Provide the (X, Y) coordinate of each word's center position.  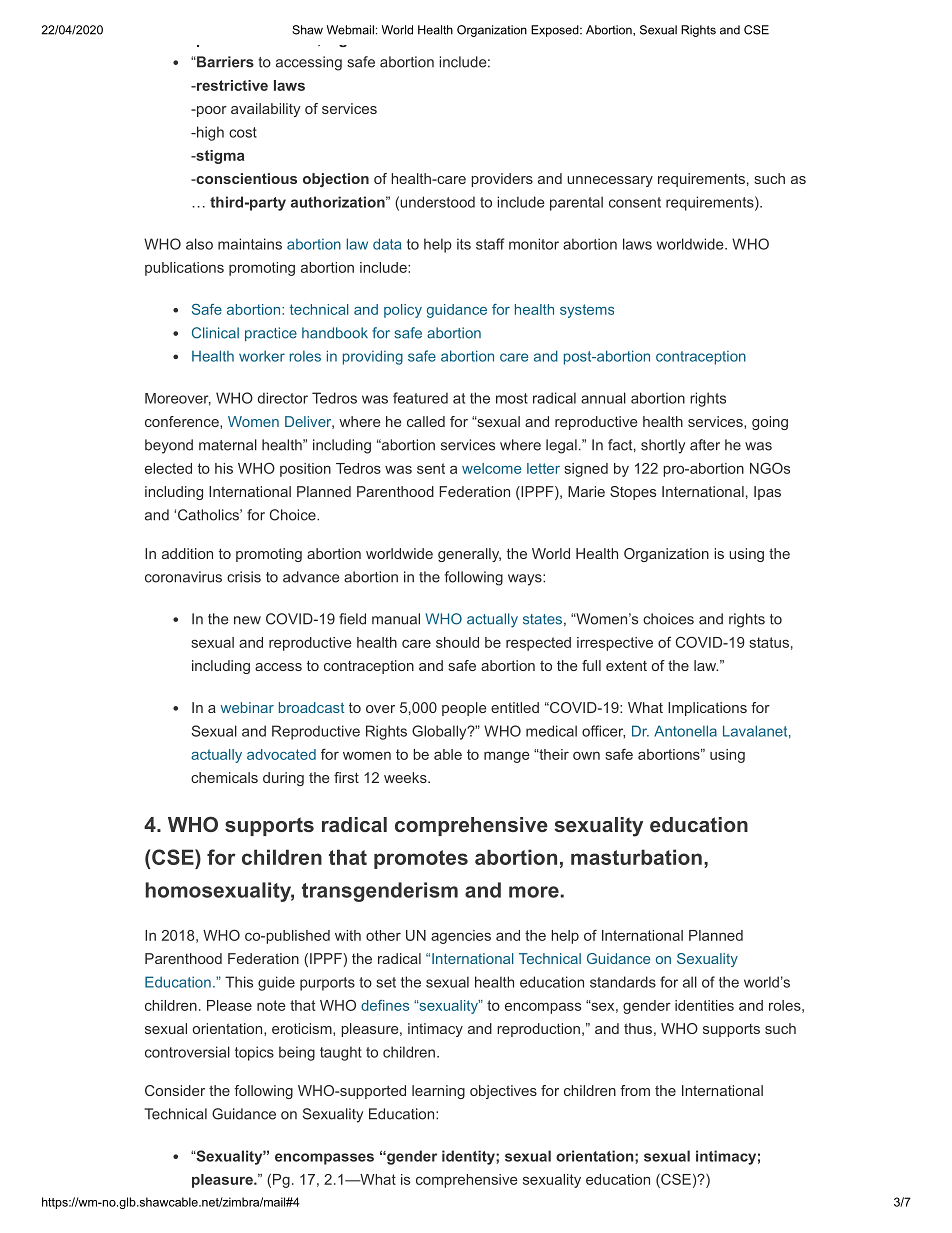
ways (526, 580)
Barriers (224, 62)
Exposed (556, 31)
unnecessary (610, 181)
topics (254, 1053)
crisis (244, 577)
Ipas (767, 493)
